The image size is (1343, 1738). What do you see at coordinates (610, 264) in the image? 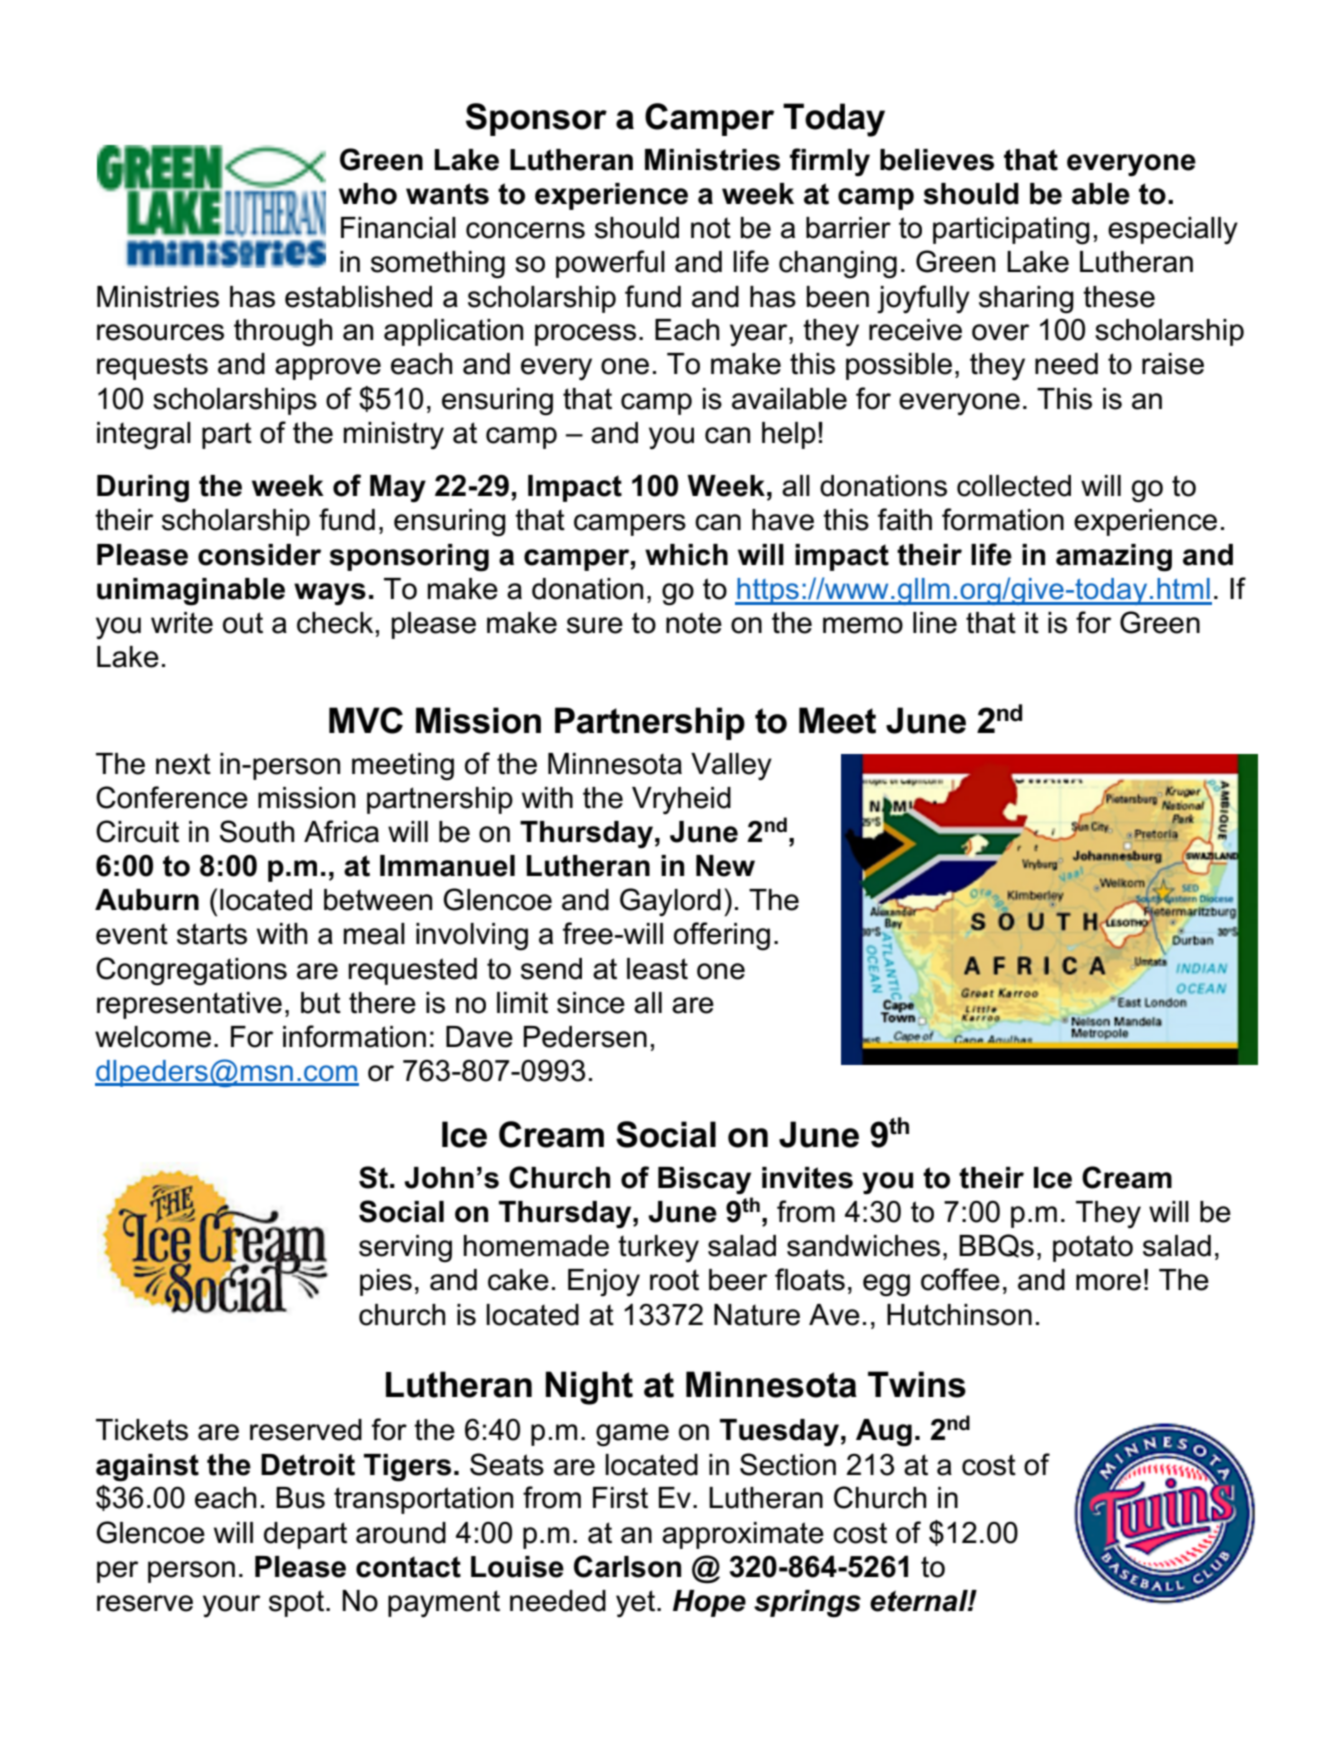
I see `powerful` at bounding box center [610, 264].
